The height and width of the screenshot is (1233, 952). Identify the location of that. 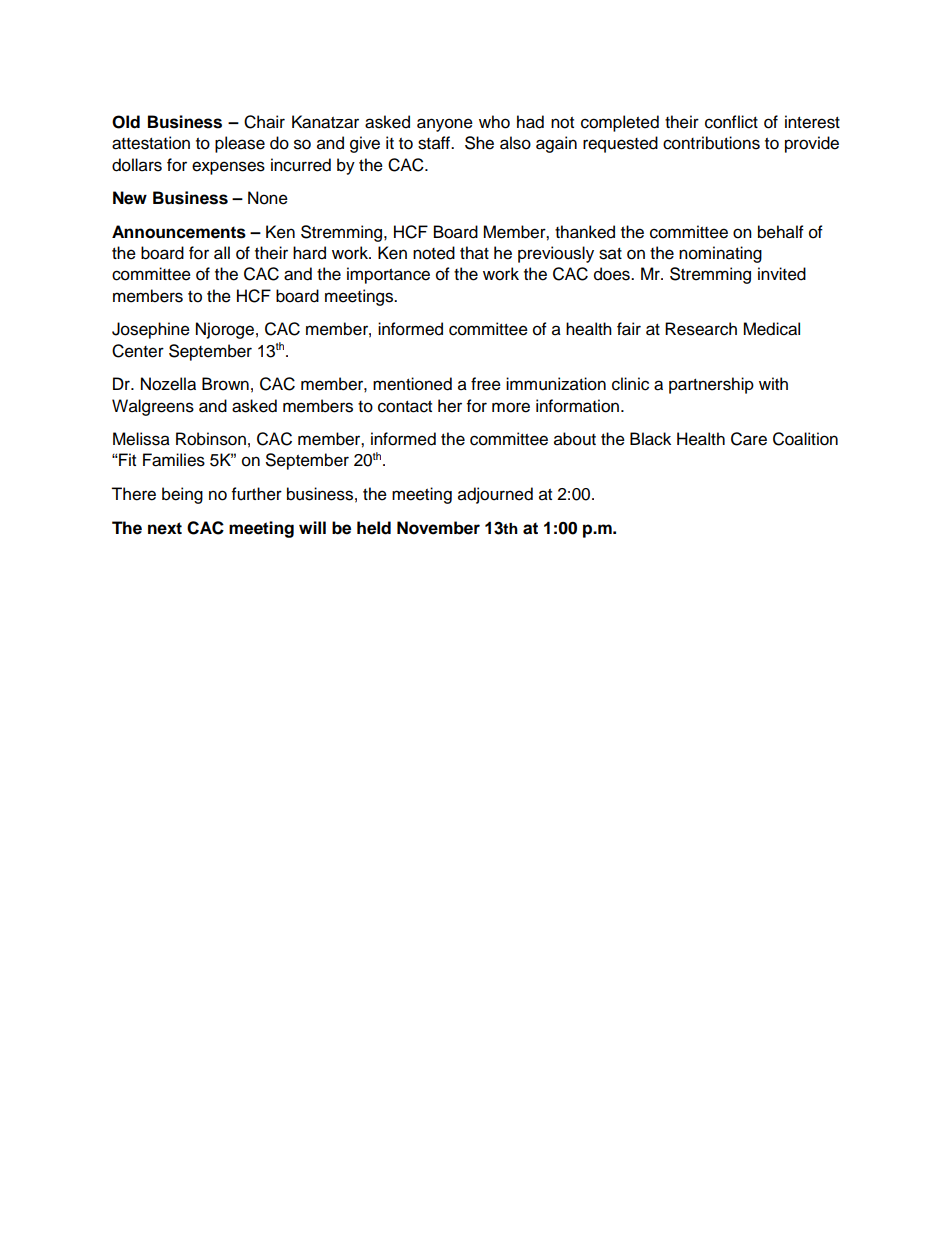
(474, 253).
